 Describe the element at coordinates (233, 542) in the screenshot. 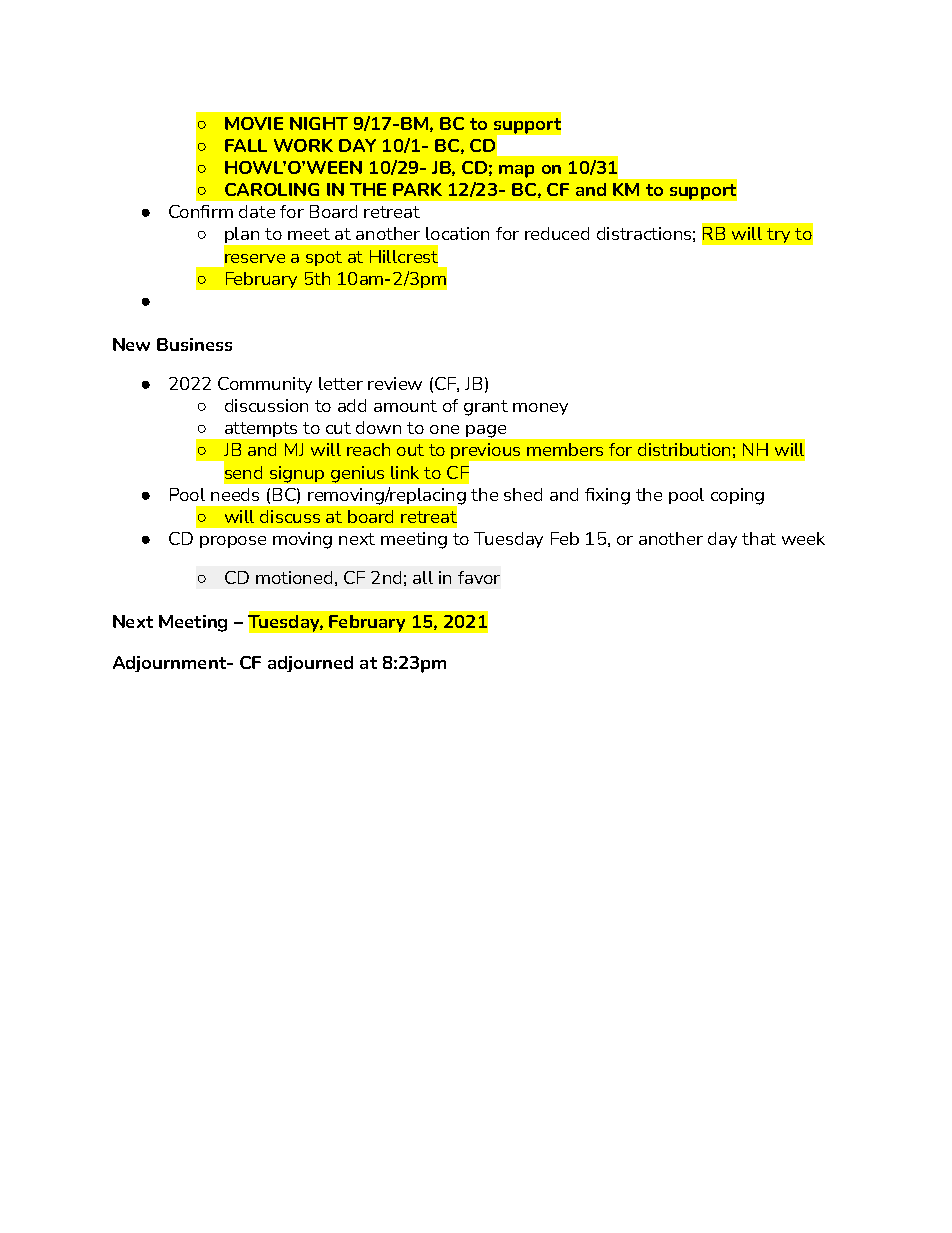

I see `propose` at that location.
